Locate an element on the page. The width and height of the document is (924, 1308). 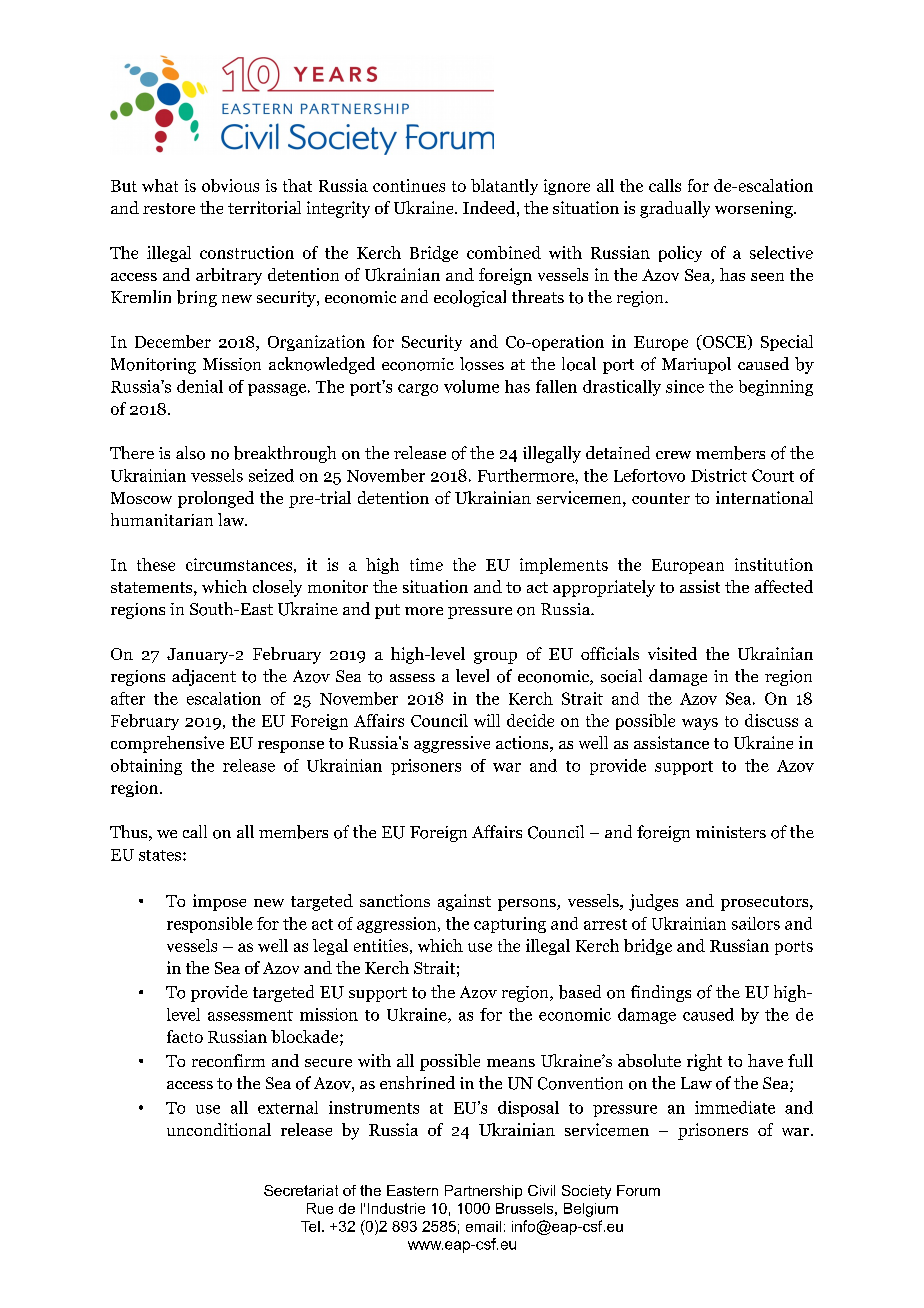
ministers is located at coordinates (731, 832).
